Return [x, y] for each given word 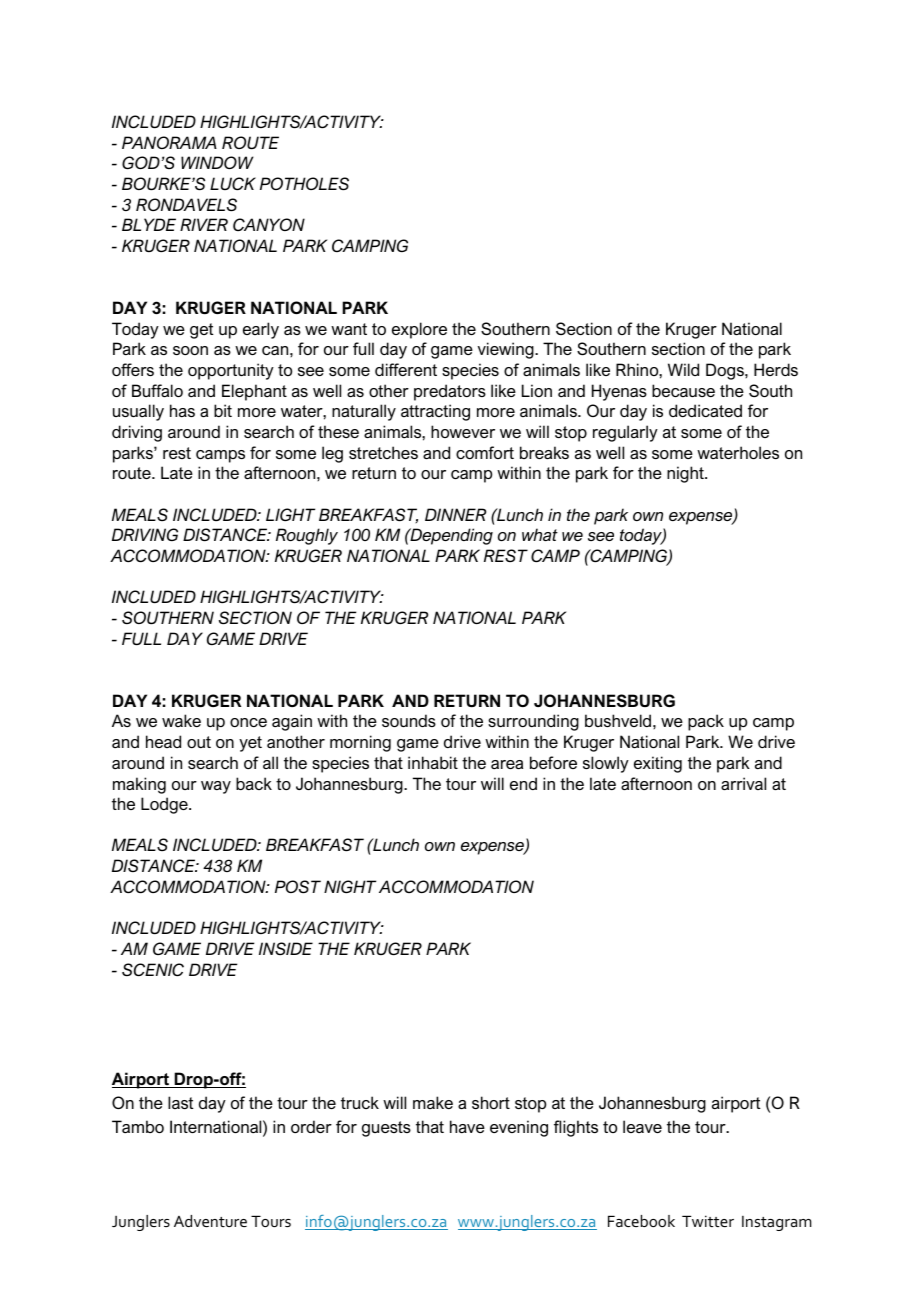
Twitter [708, 1221]
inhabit [433, 762]
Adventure [210, 1221]
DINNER [455, 514]
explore [419, 330]
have [467, 1126]
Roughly [307, 536]
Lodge [165, 805]
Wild [683, 369]
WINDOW [217, 162]
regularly [625, 433]
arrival [743, 783]
